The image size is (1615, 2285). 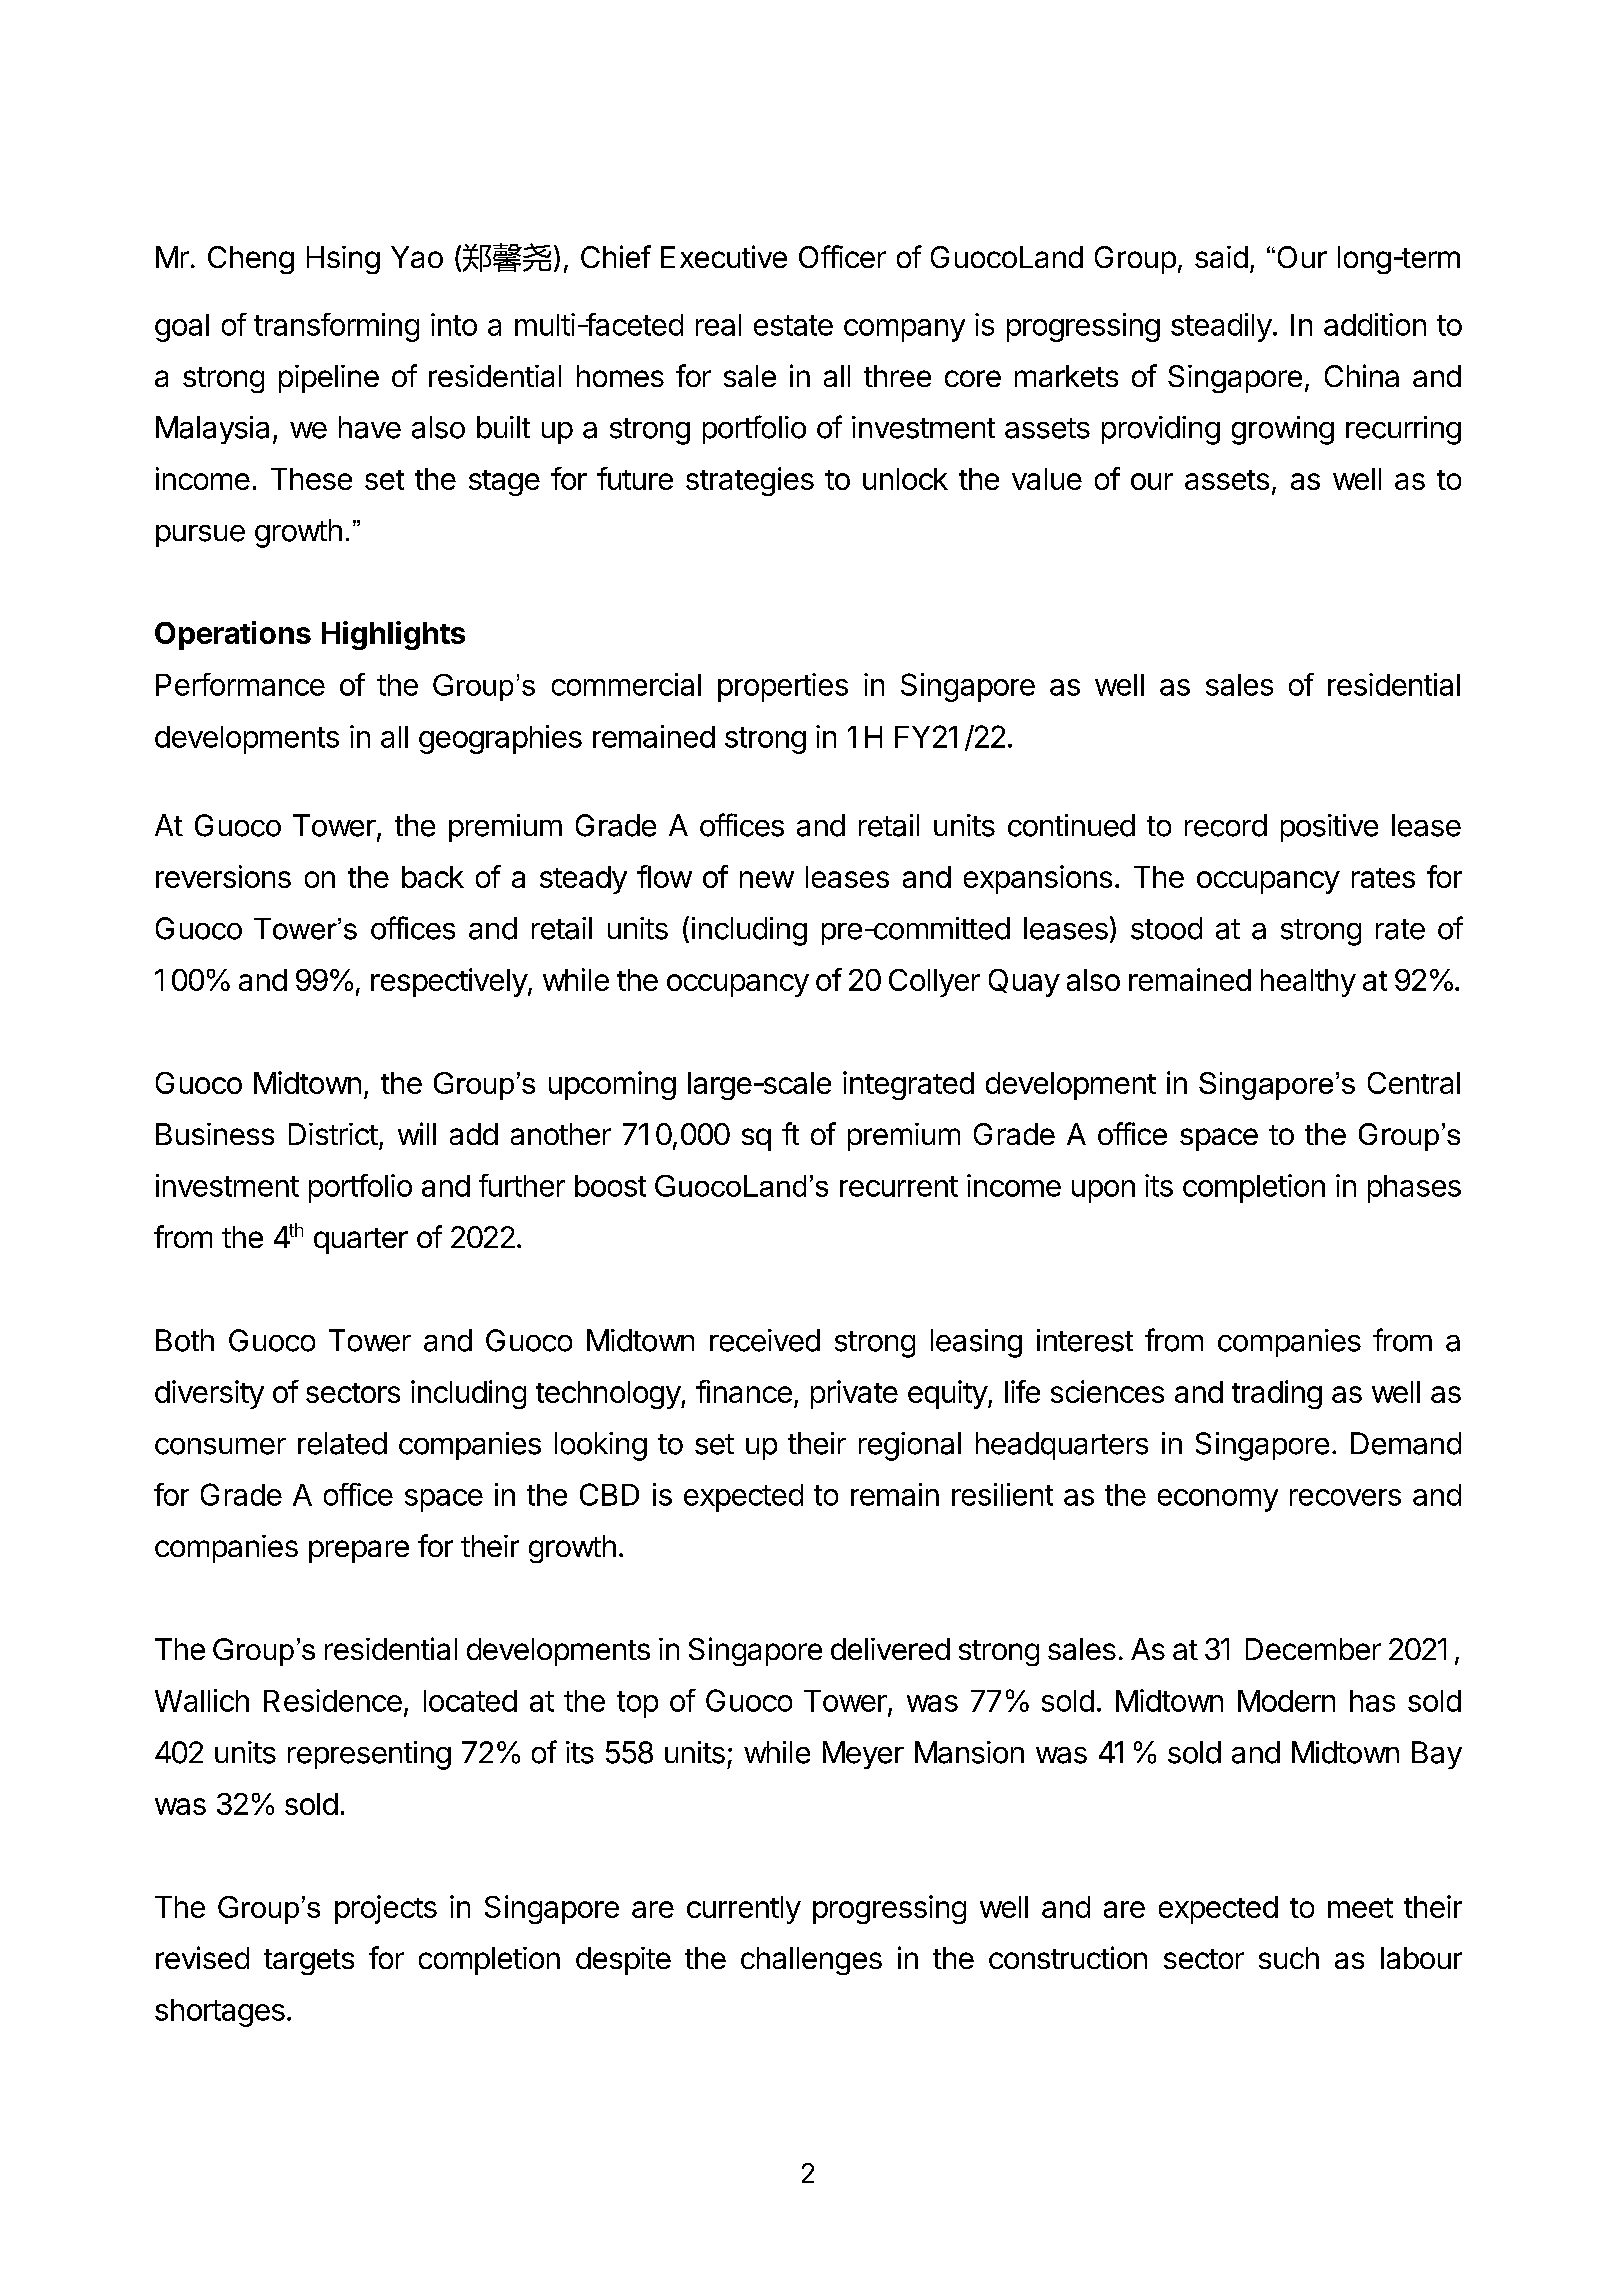 What do you see at coordinates (336, 327) in the page?
I see `transforming` at bounding box center [336, 327].
